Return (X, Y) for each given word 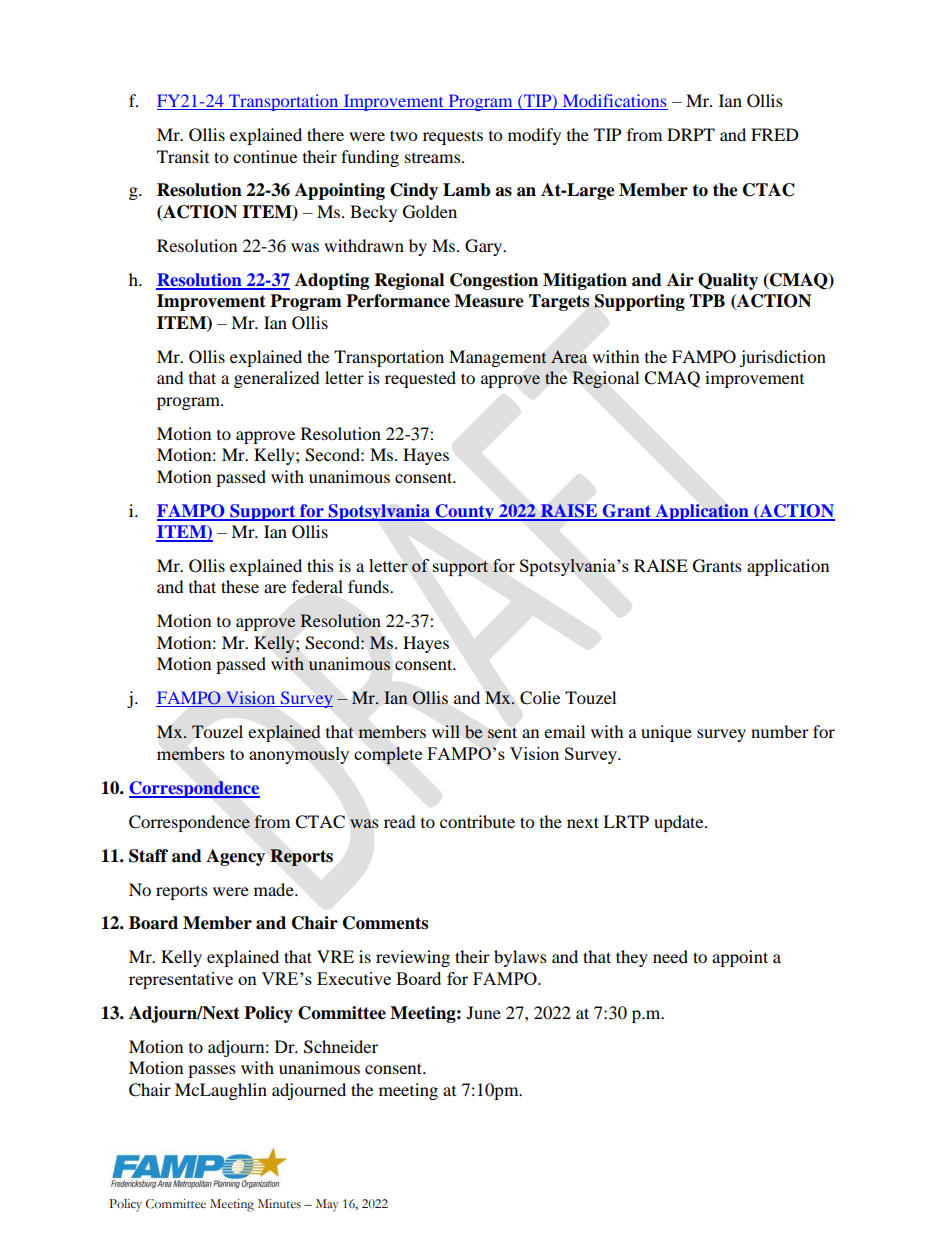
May (327, 1205)
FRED (775, 134)
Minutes (279, 1204)
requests (453, 137)
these (240, 586)
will (446, 731)
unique (666, 733)
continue (265, 156)
